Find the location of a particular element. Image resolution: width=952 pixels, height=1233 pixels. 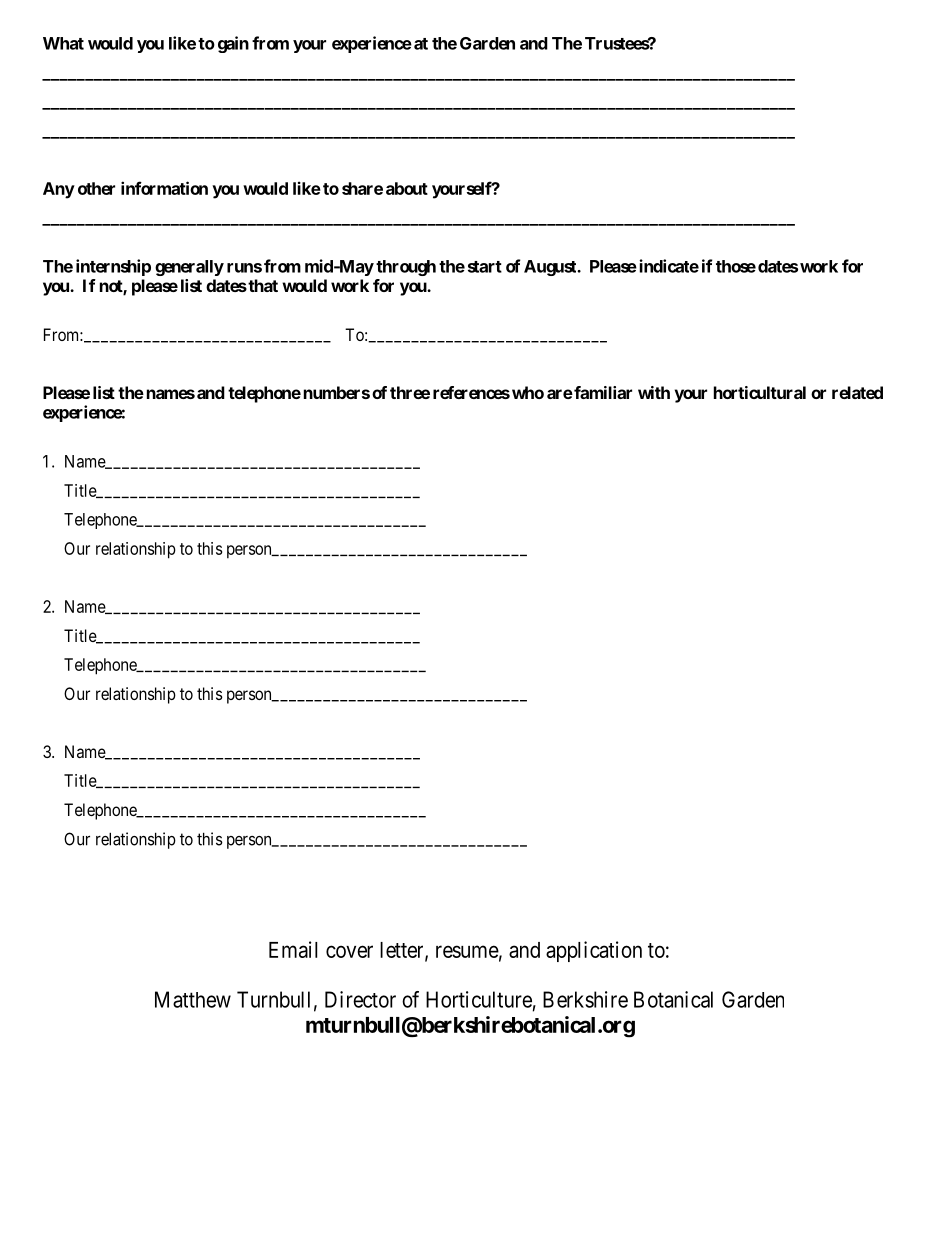

about is located at coordinates (407, 188).
